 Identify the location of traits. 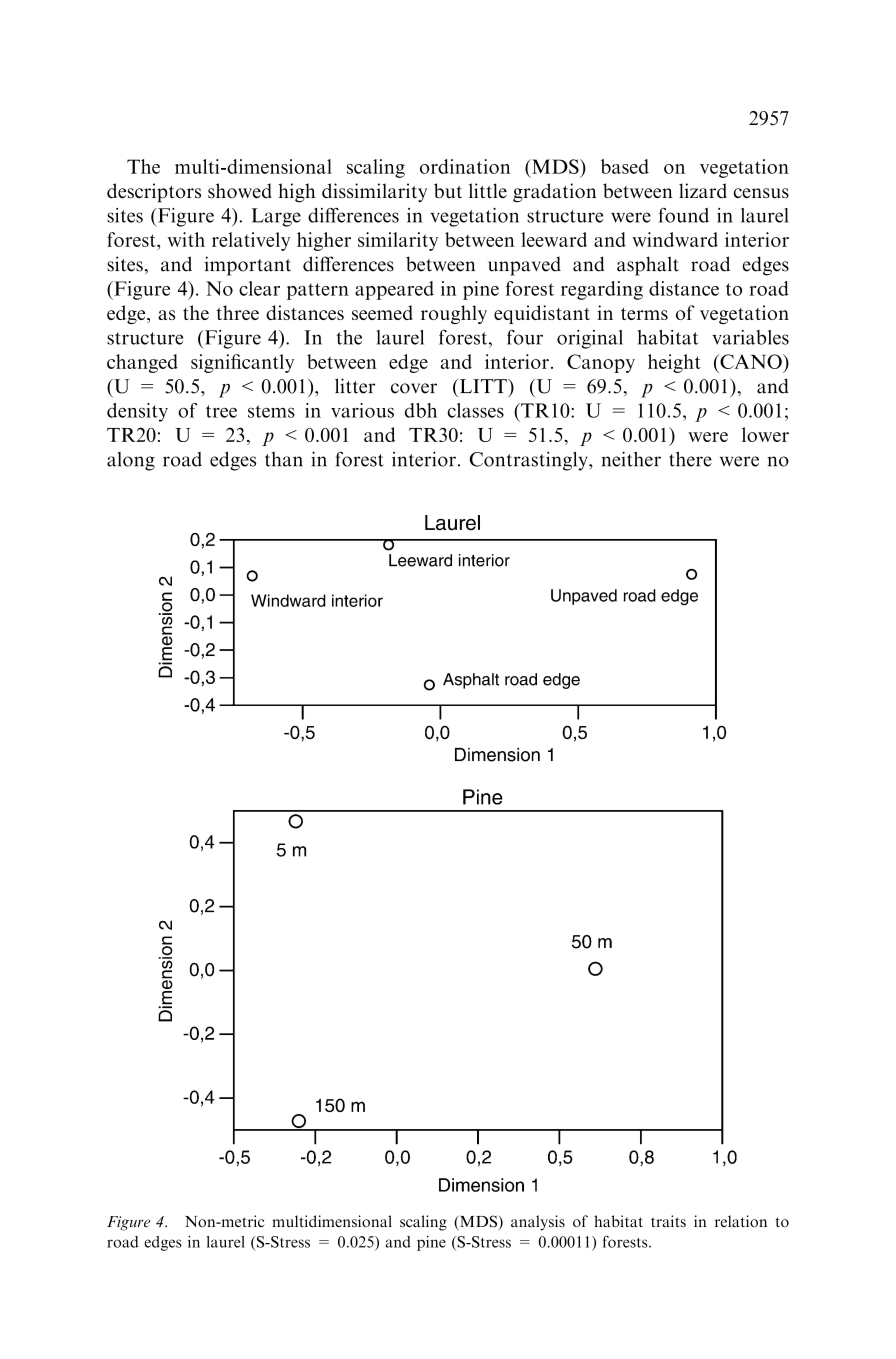
(668, 1221).
